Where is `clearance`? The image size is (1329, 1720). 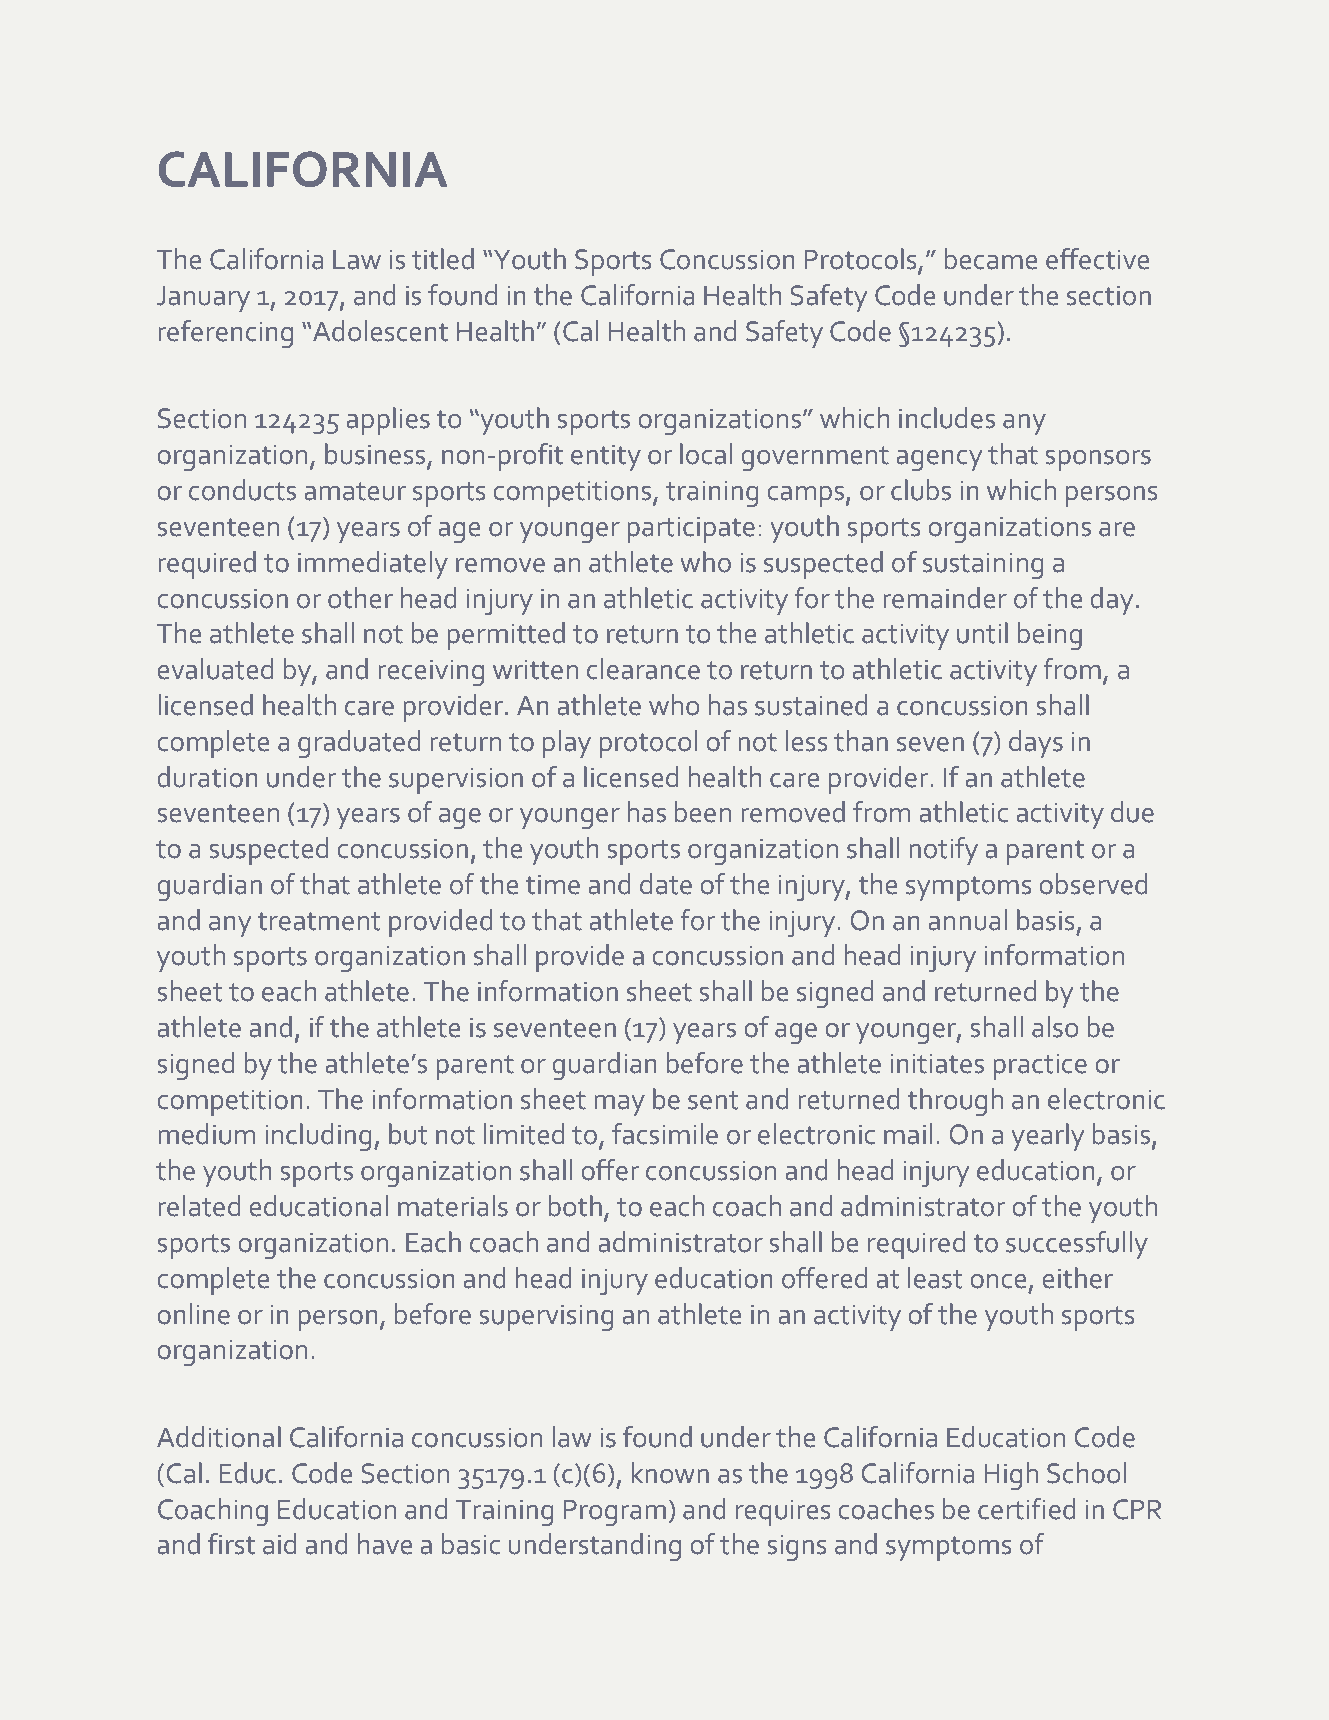
clearance is located at coordinates (643, 669).
